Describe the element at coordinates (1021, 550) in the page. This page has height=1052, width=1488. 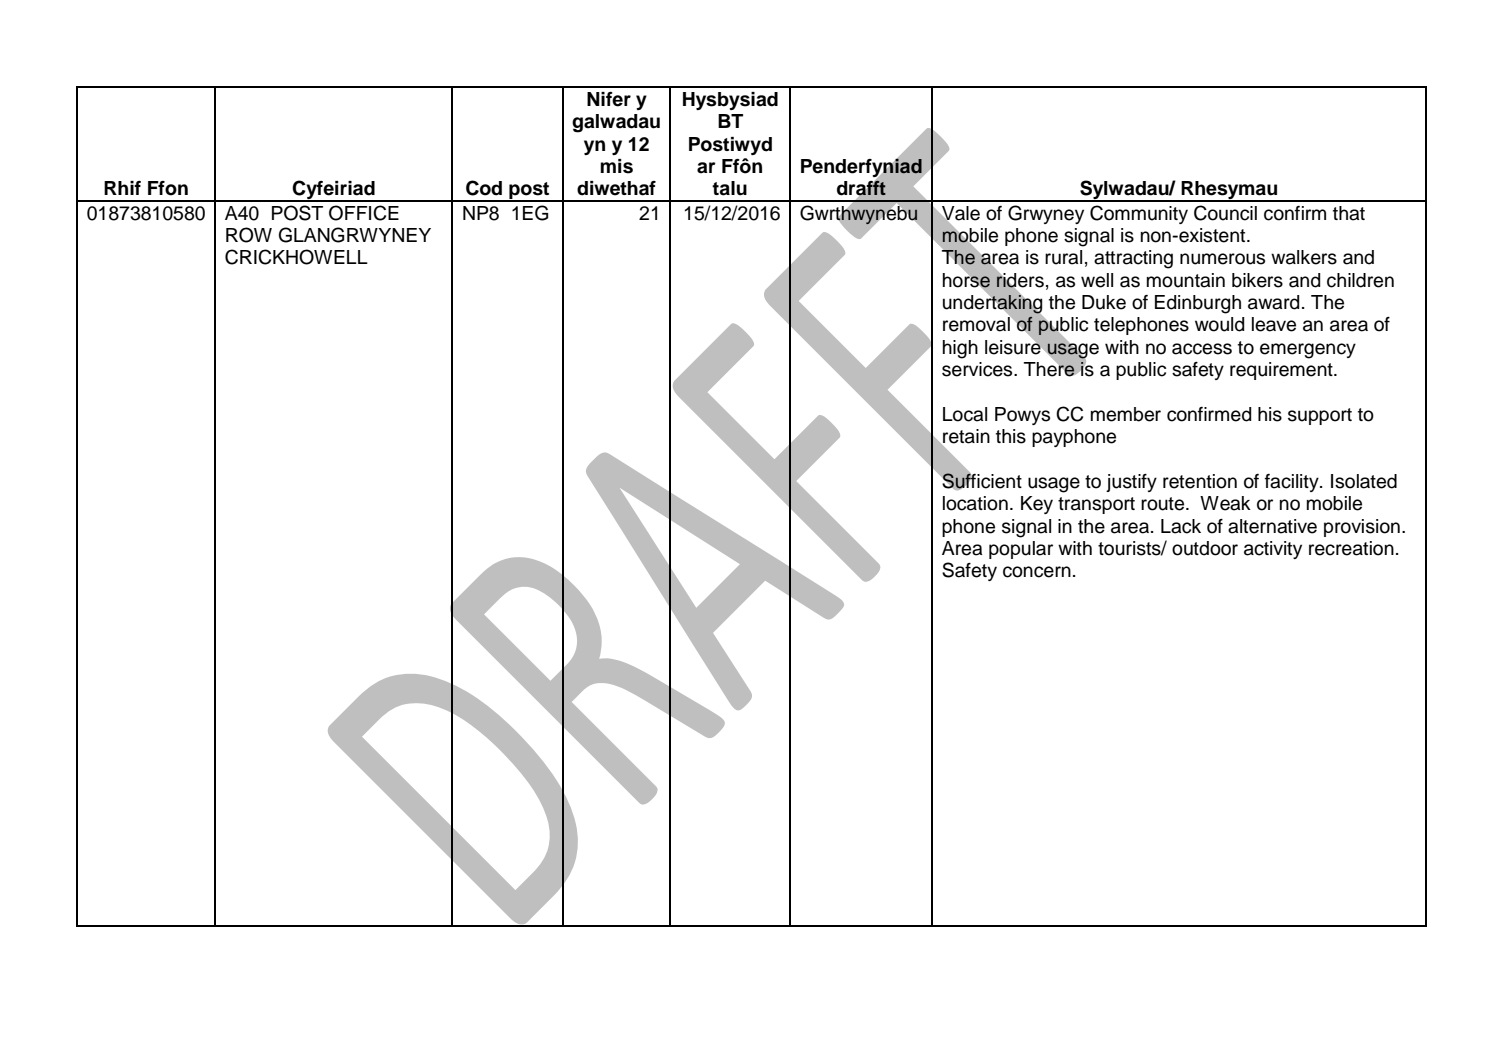
I see `popular` at that location.
